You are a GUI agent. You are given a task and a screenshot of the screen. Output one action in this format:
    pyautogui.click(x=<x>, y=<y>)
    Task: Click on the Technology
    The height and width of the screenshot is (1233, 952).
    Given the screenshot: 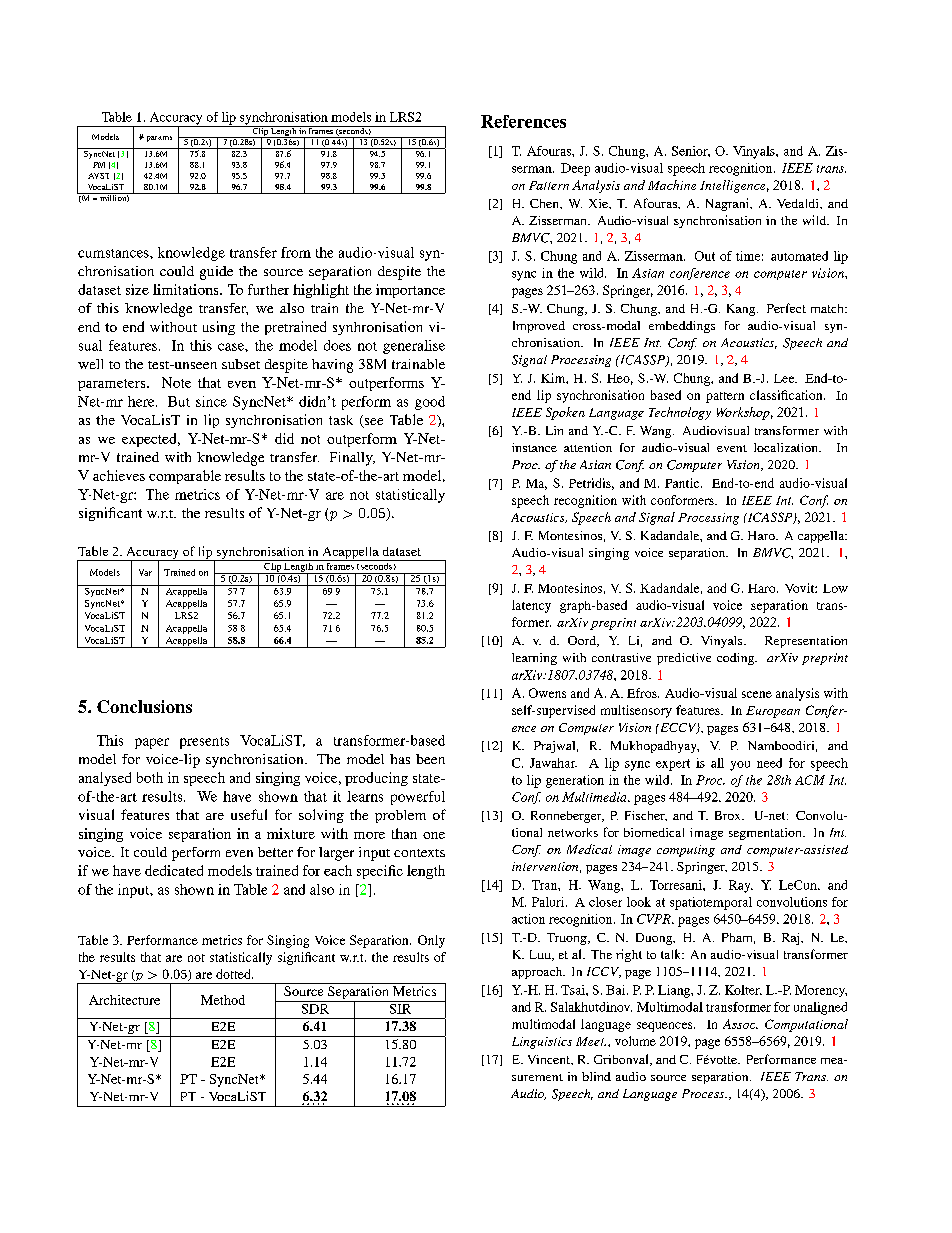 What is the action you would take?
    pyautogui.click(x=680, y=413)
